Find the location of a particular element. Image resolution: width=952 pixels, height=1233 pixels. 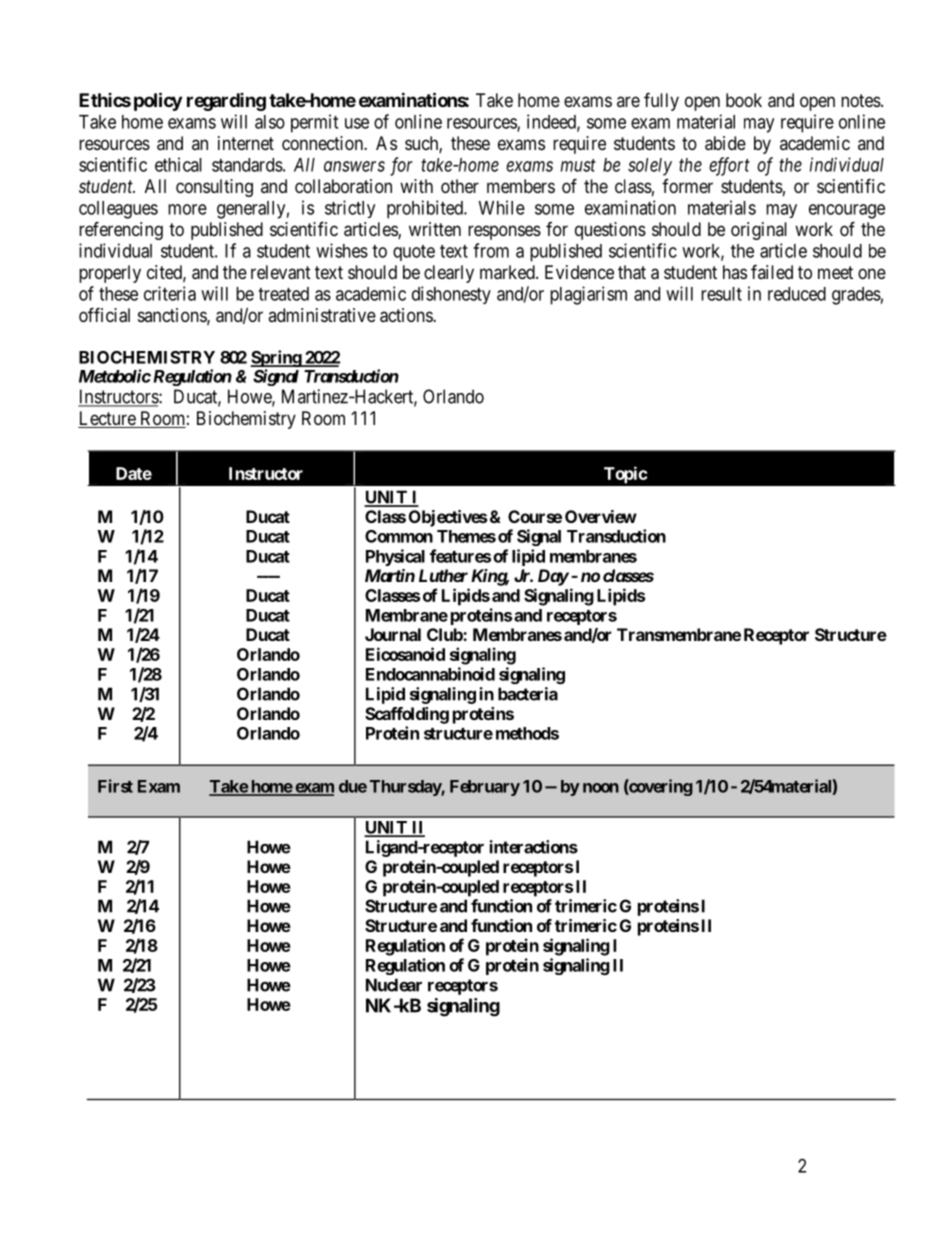

regarding is located at coordinates (226, 102).
